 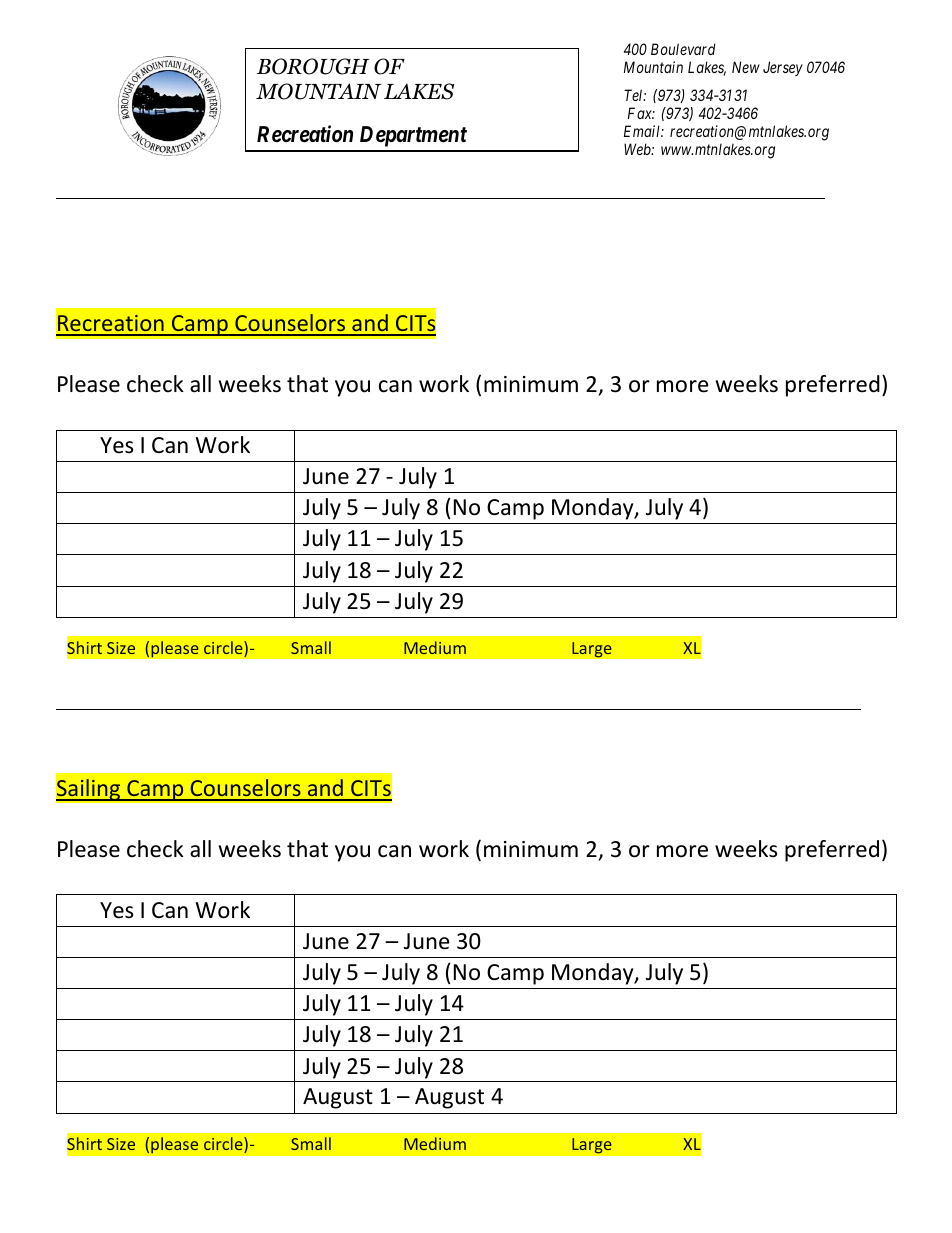 What do you see at coordinates (746, 67) in the image?
I see `New` at bounding box center [746, 67].
